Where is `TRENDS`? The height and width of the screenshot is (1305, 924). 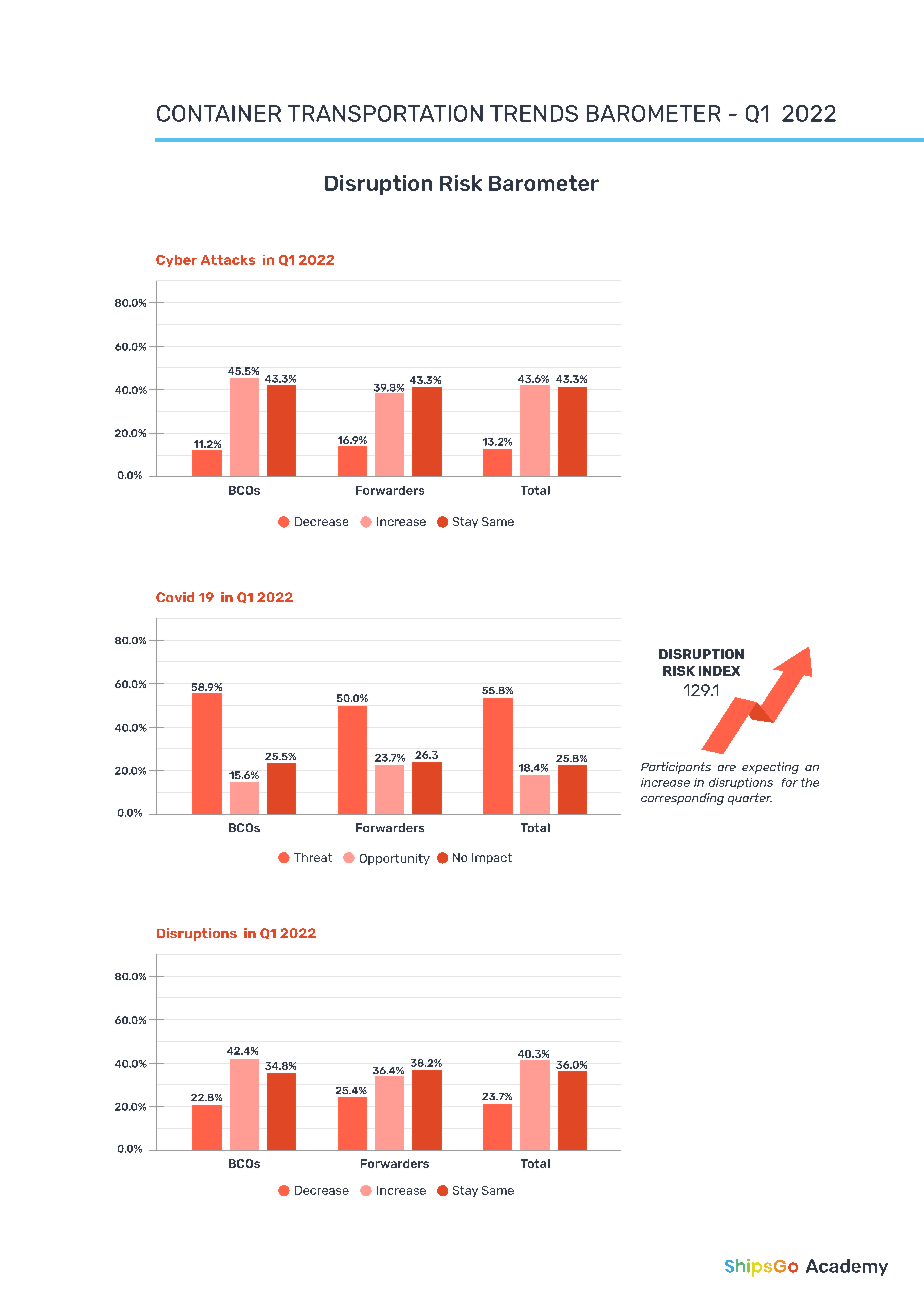
TRENDS is located at coordinates (534, 113).
